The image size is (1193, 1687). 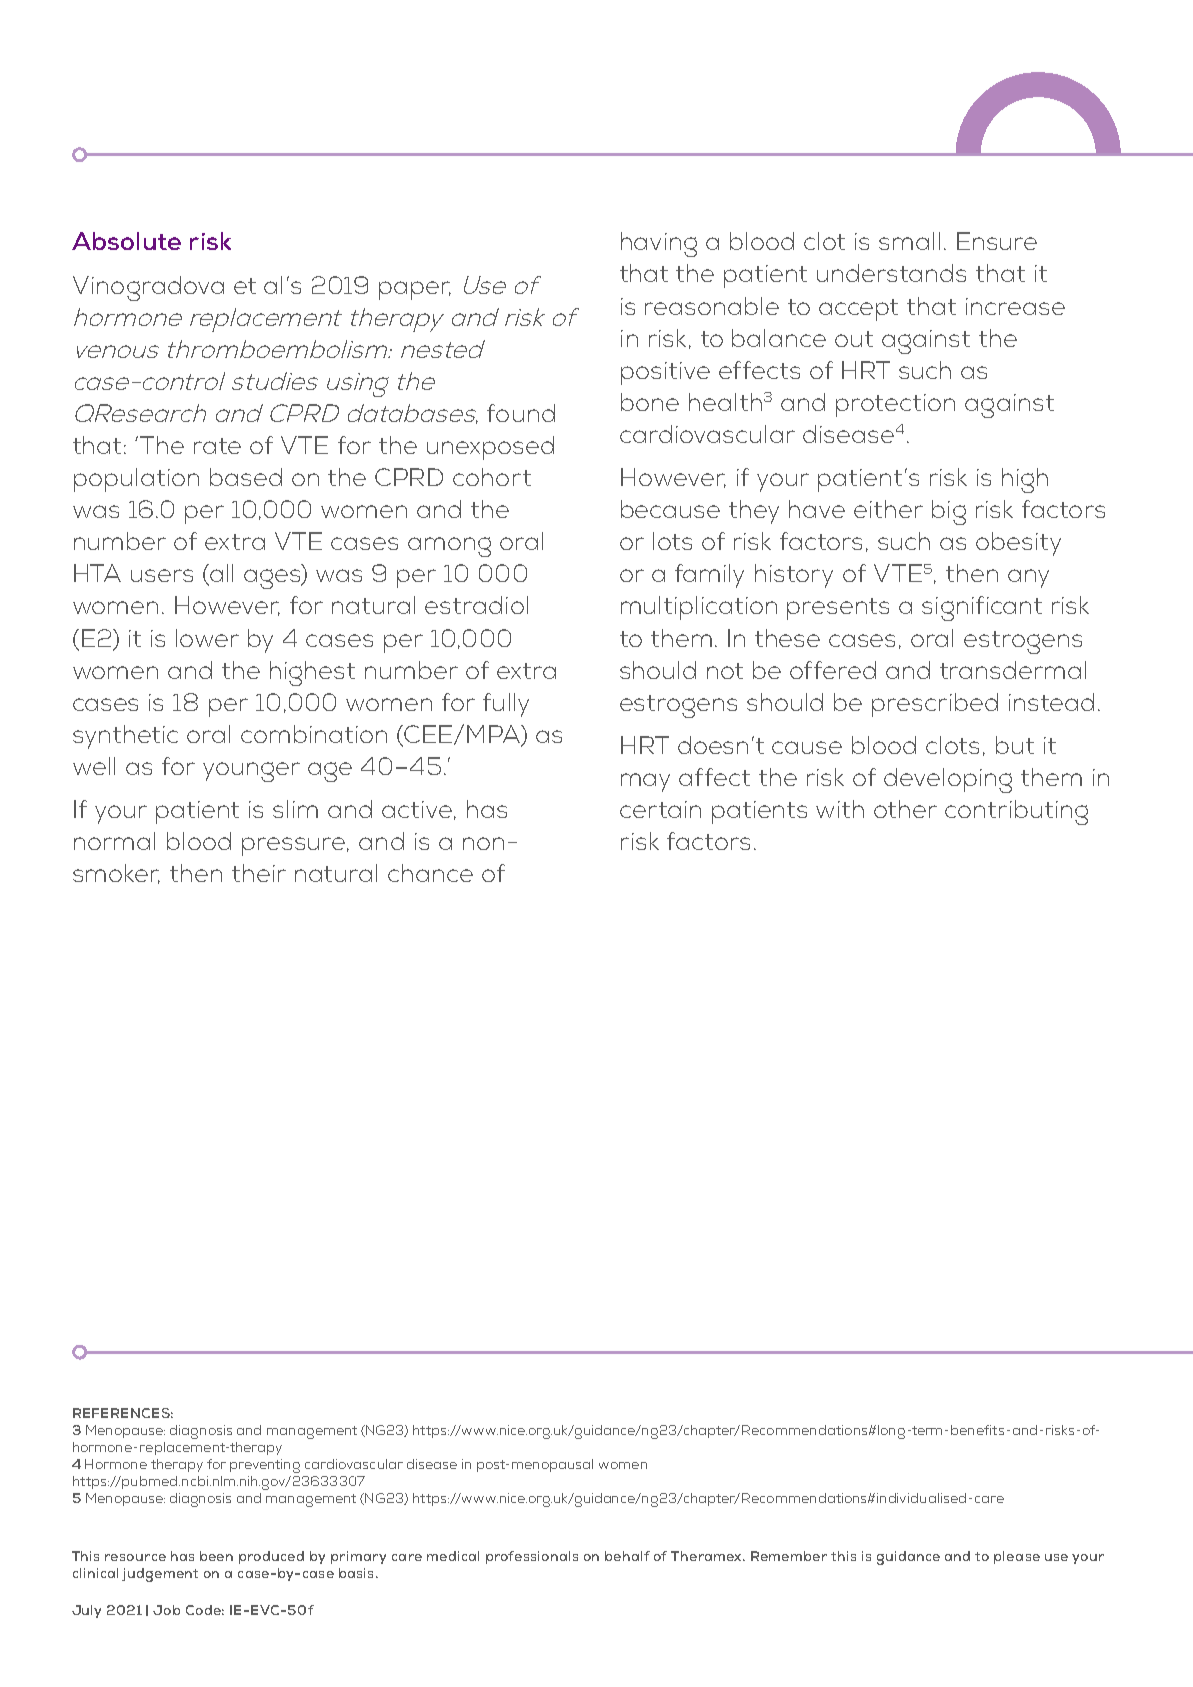 I want to click on other, so click(x=905, y=809).
